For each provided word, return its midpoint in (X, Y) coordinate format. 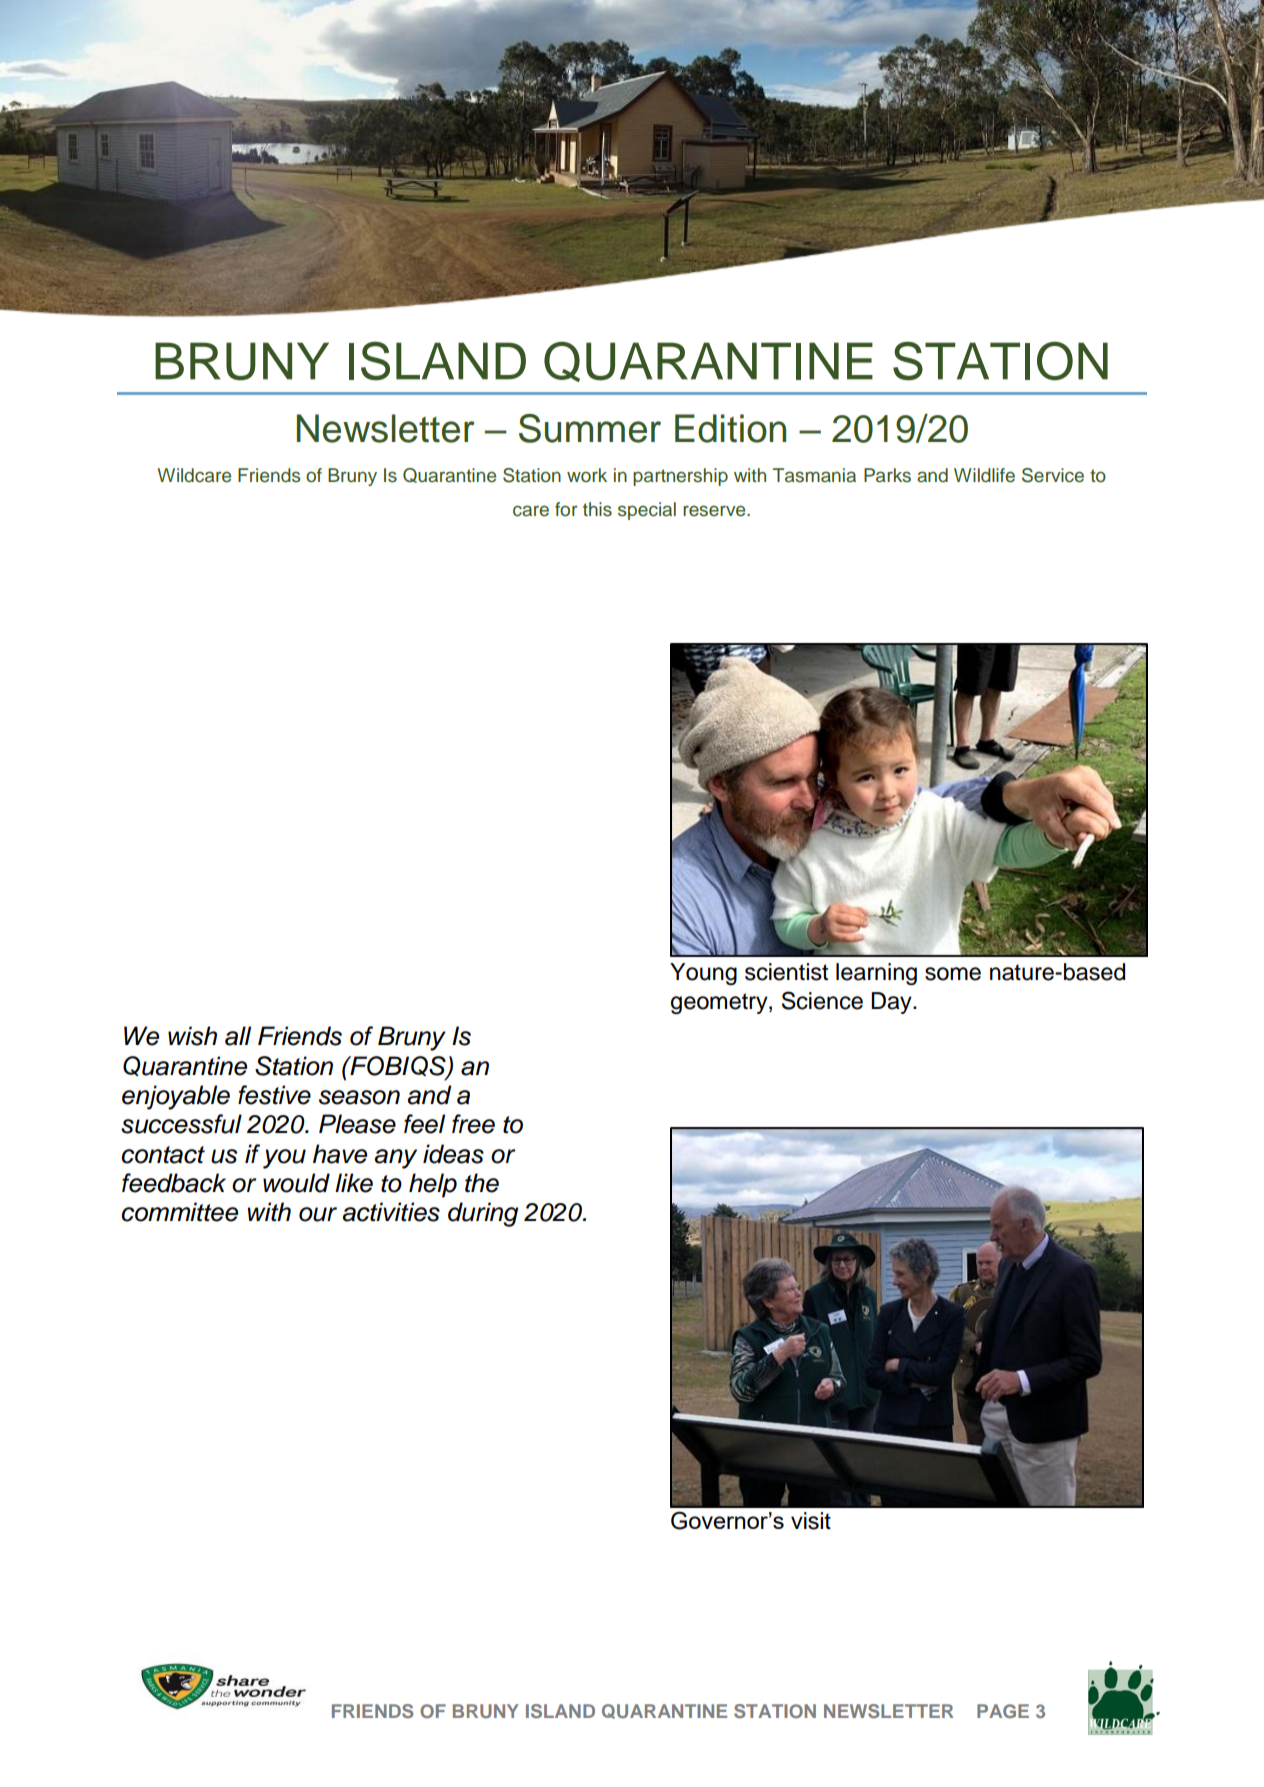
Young (703, 974)
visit (811, 1521)
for (566, 509)
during (483, 1214)
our (318, 1214)
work (587, 475)
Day (892, 1003)
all (238, 1036)
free (473, 1124)
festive (274, 1095)
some (953, 974)
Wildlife (984, 475)
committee (180, 1212)
